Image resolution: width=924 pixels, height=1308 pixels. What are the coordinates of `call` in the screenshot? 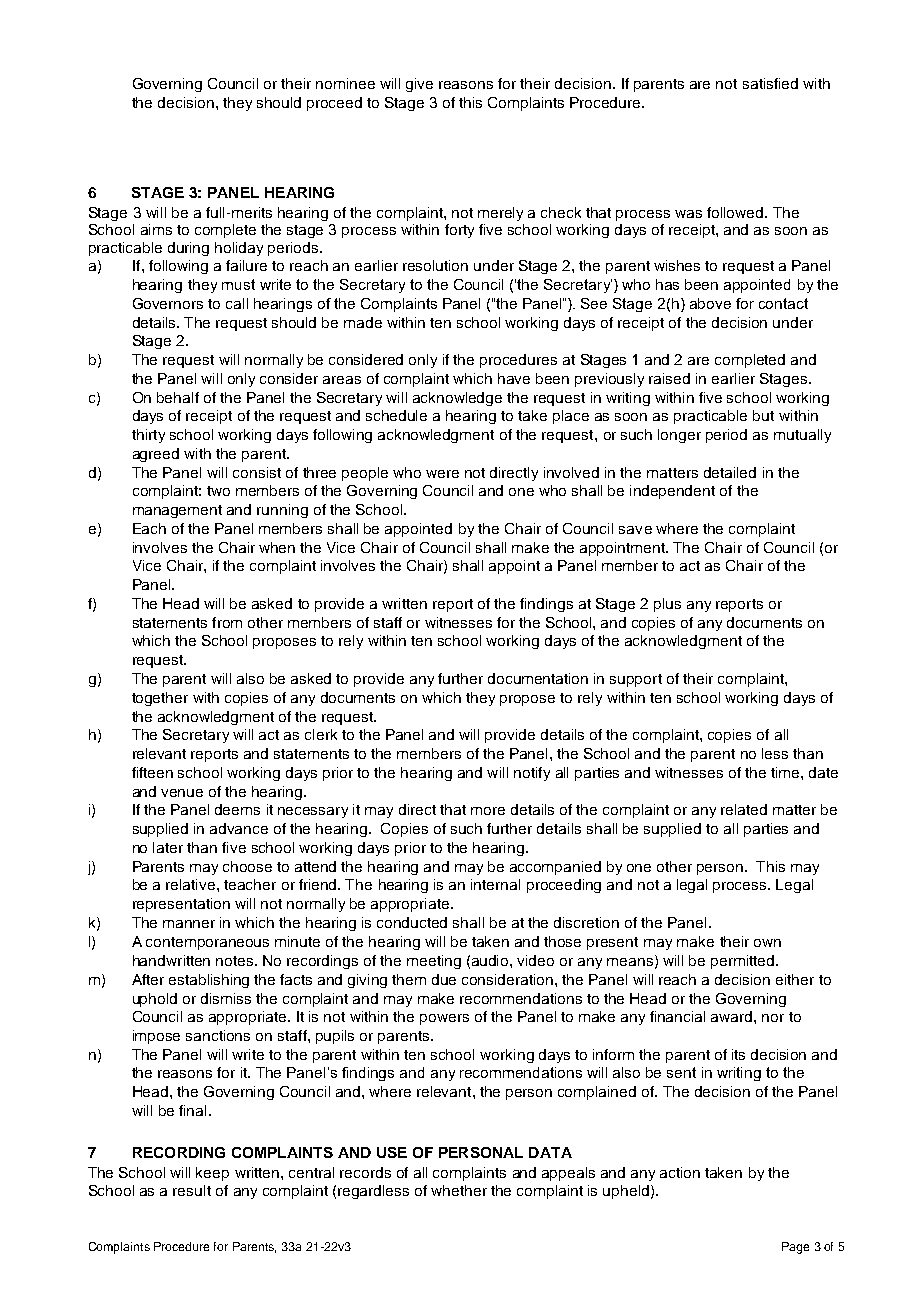 It's located at (237, 303).
